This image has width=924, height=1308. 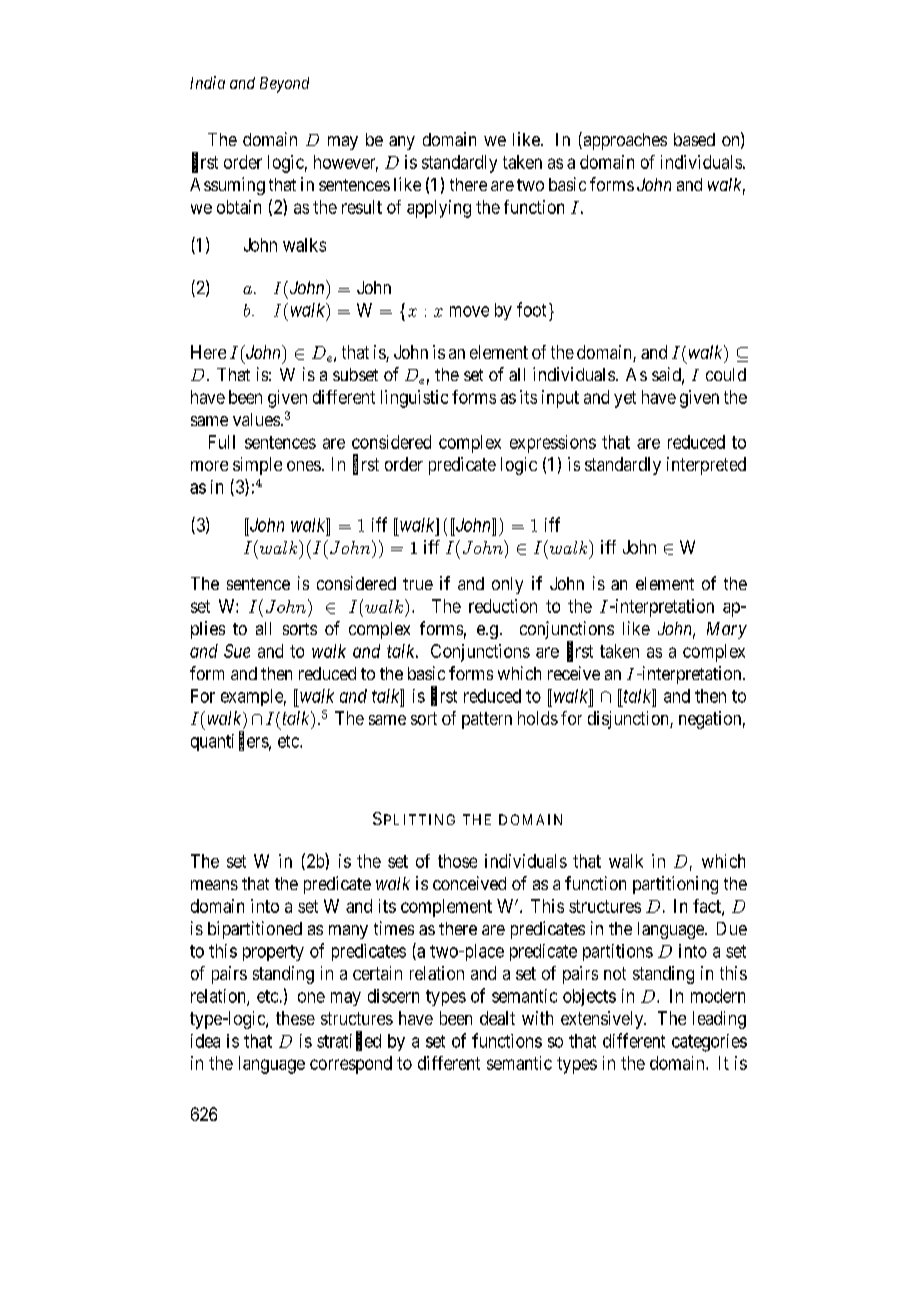 What do you see at coordinates (694, 139) in the image?
I see `based` at bounding box center [694, 139].
